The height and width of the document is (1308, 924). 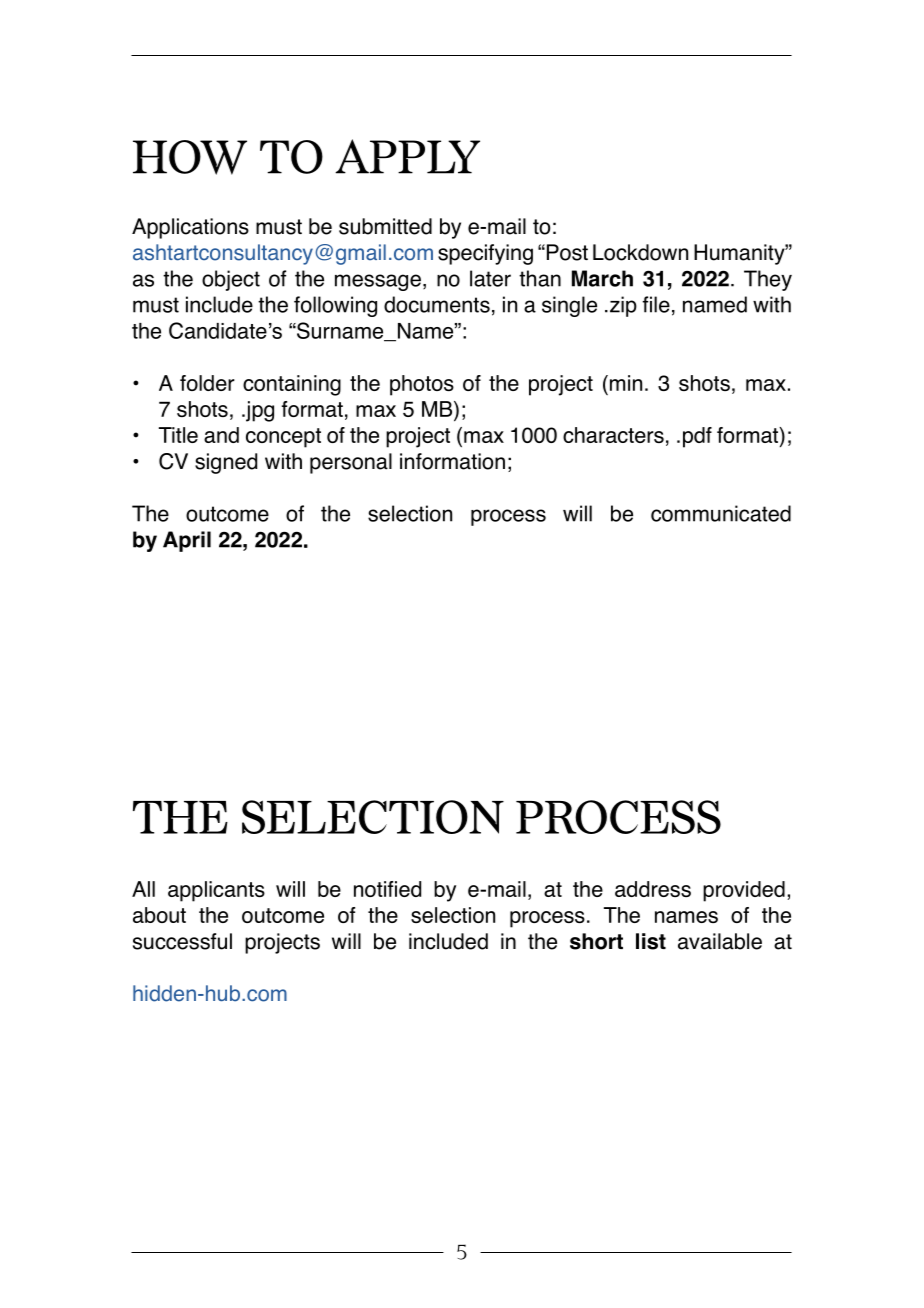 What do you see at coordinates (387, 889) in the document?
I see `notified` at bounding box center [387, 889].
